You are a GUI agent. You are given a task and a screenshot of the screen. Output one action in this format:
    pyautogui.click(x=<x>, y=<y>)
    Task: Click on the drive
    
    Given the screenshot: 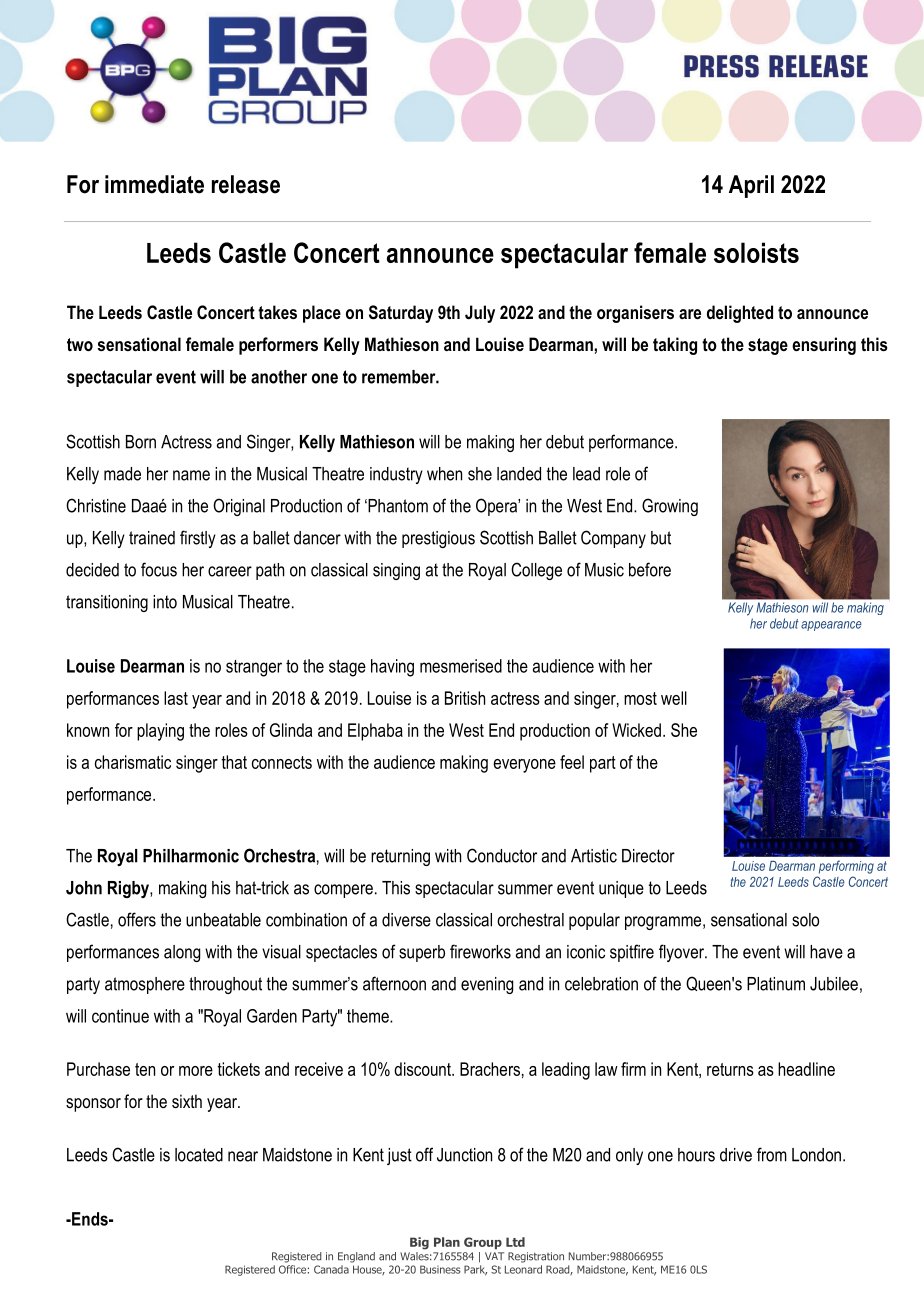 What is the action you would take?
    pyautogui.click(x=736, y=1155)
